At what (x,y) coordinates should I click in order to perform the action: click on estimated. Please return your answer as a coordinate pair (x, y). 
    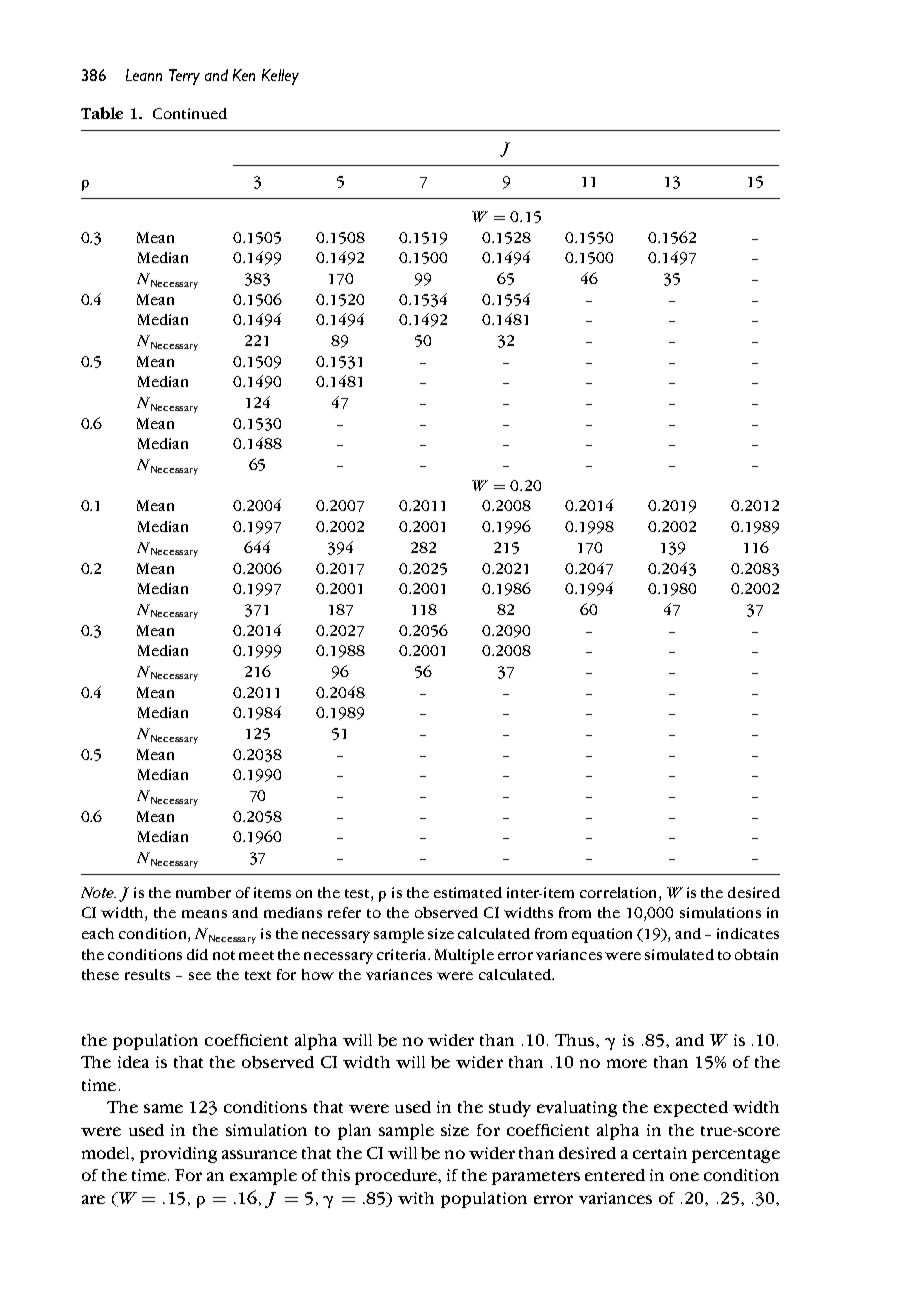
    Looking at the image, I should click on (468, 892).
